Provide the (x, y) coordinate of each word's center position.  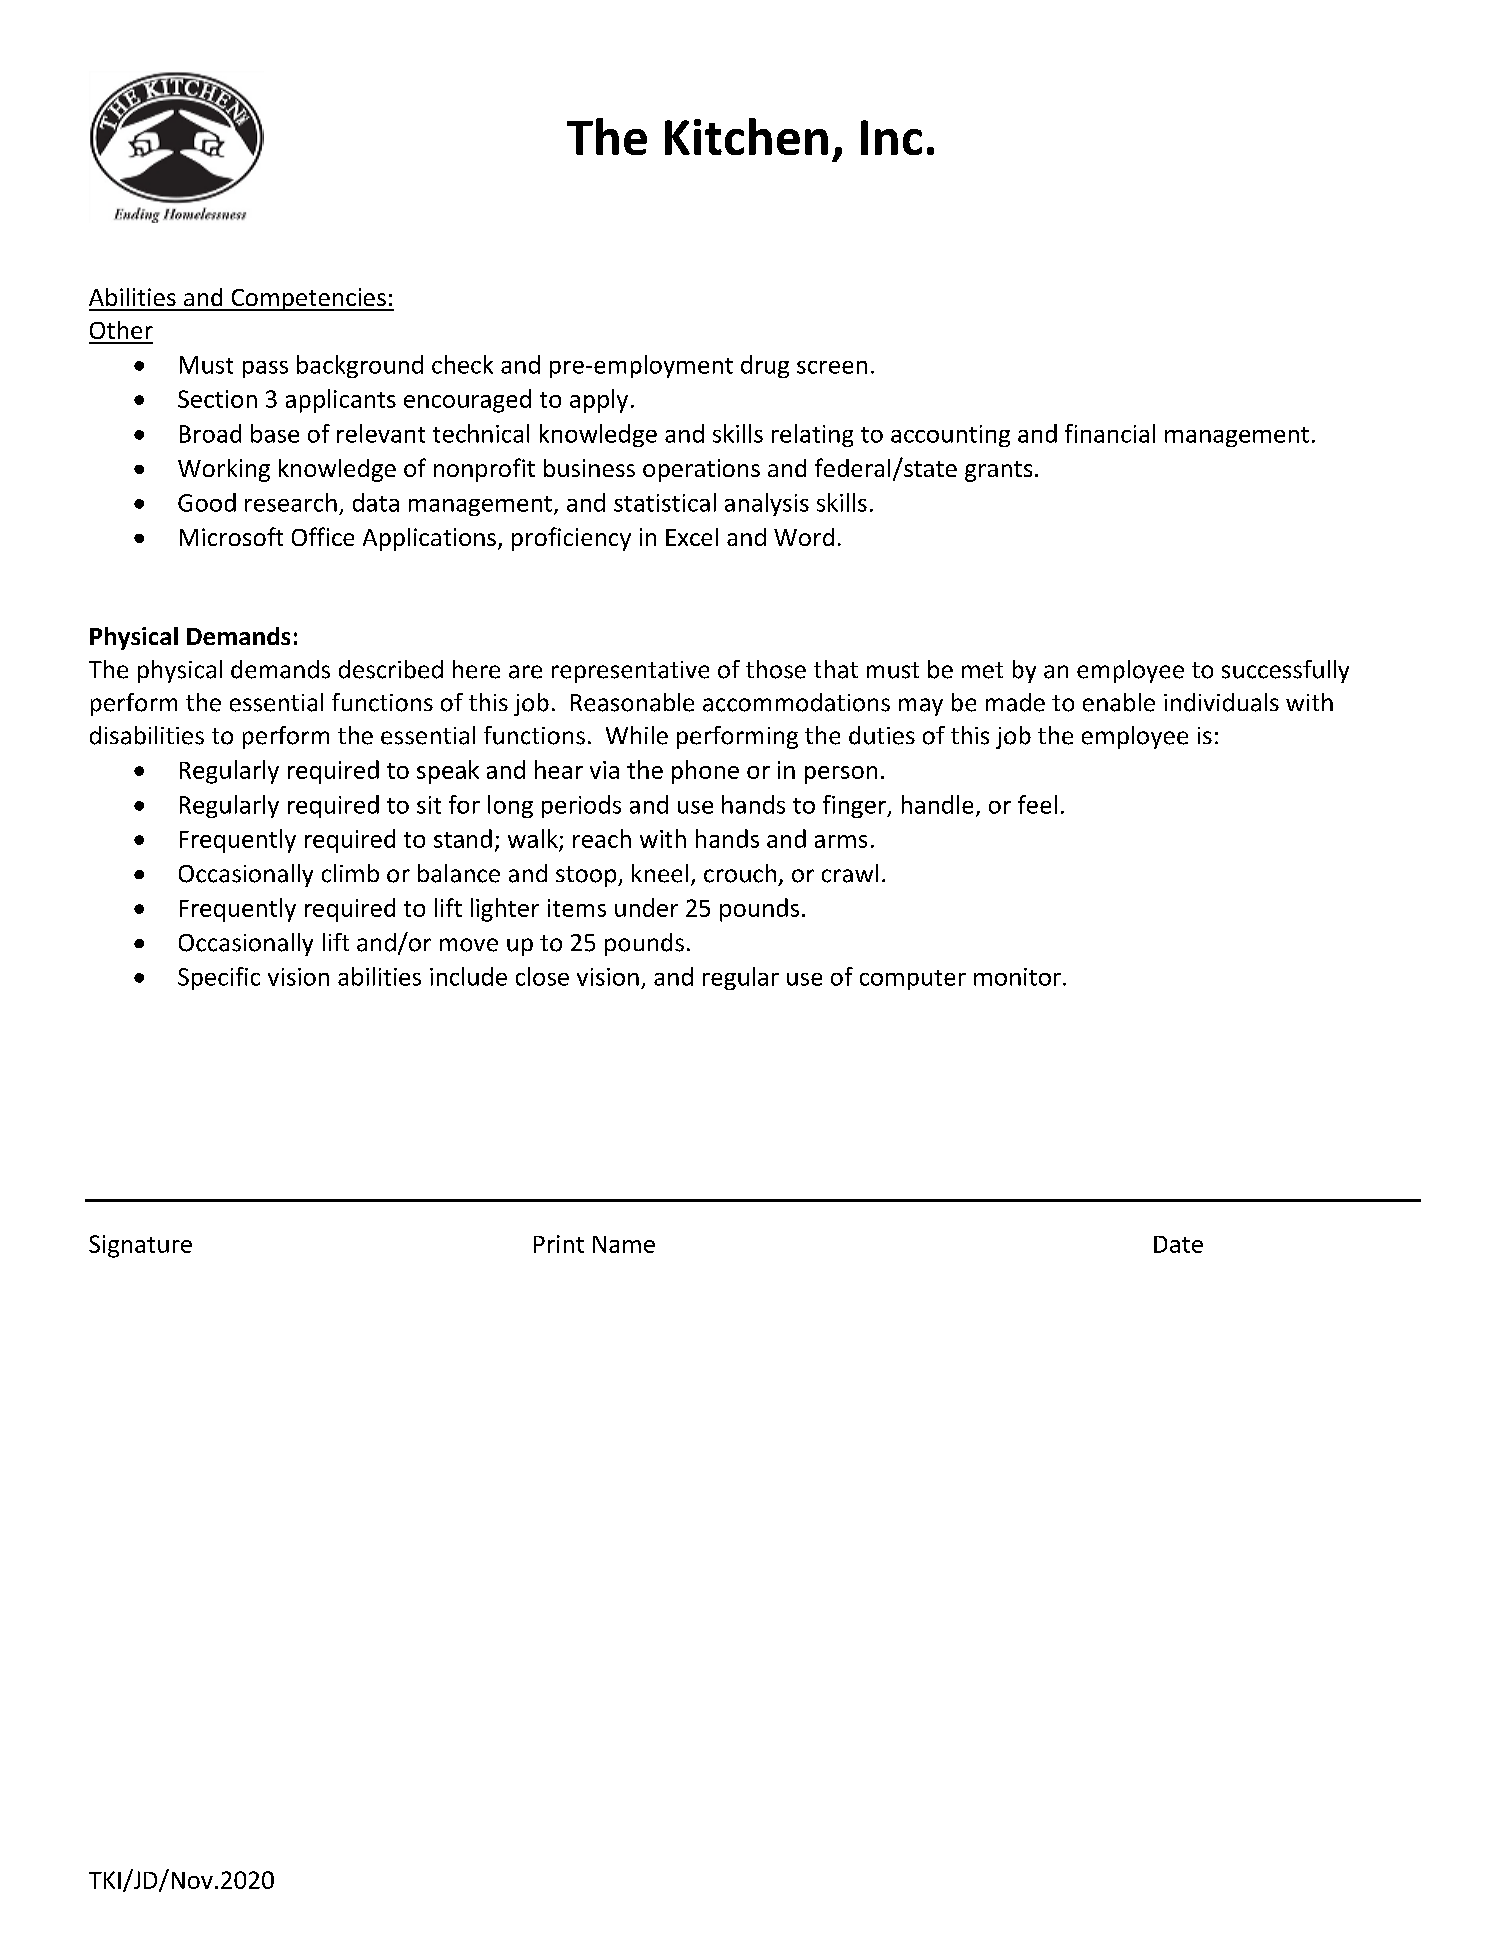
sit (429, 805)
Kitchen (746, 136)
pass (265, 369)
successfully (1285, 671)
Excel (692, 537)
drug (765, 366)
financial (1110, 433)
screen (832, 367)
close (542, 976)
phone (705, 772)
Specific (219, 978)
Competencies (308, 299)
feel (1037, 804)
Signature (140, 1246)
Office (323, 536)
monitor (1017, 977)
